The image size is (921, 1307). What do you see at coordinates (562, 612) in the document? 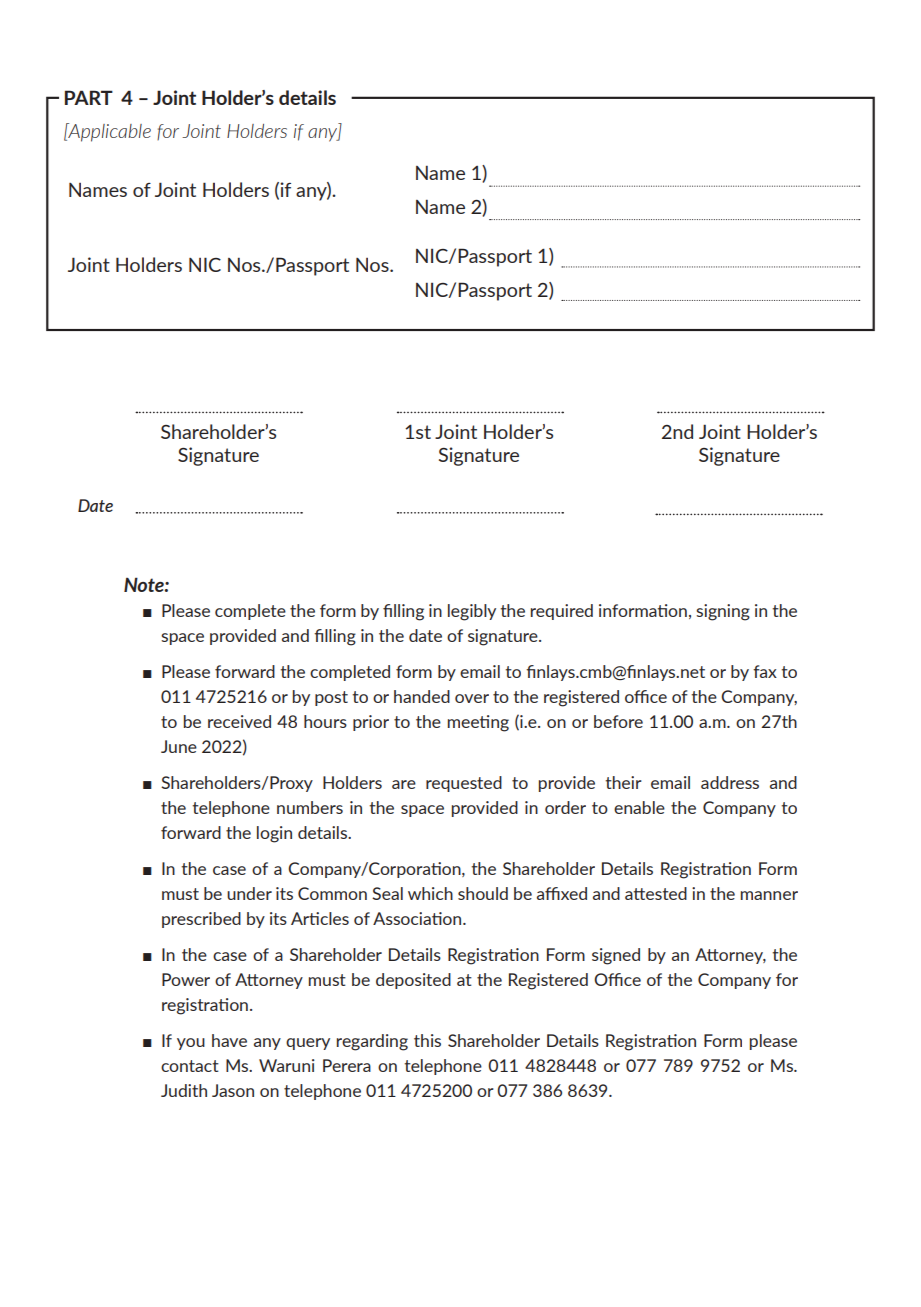
I see `required` at bounding box center [562, 612].
